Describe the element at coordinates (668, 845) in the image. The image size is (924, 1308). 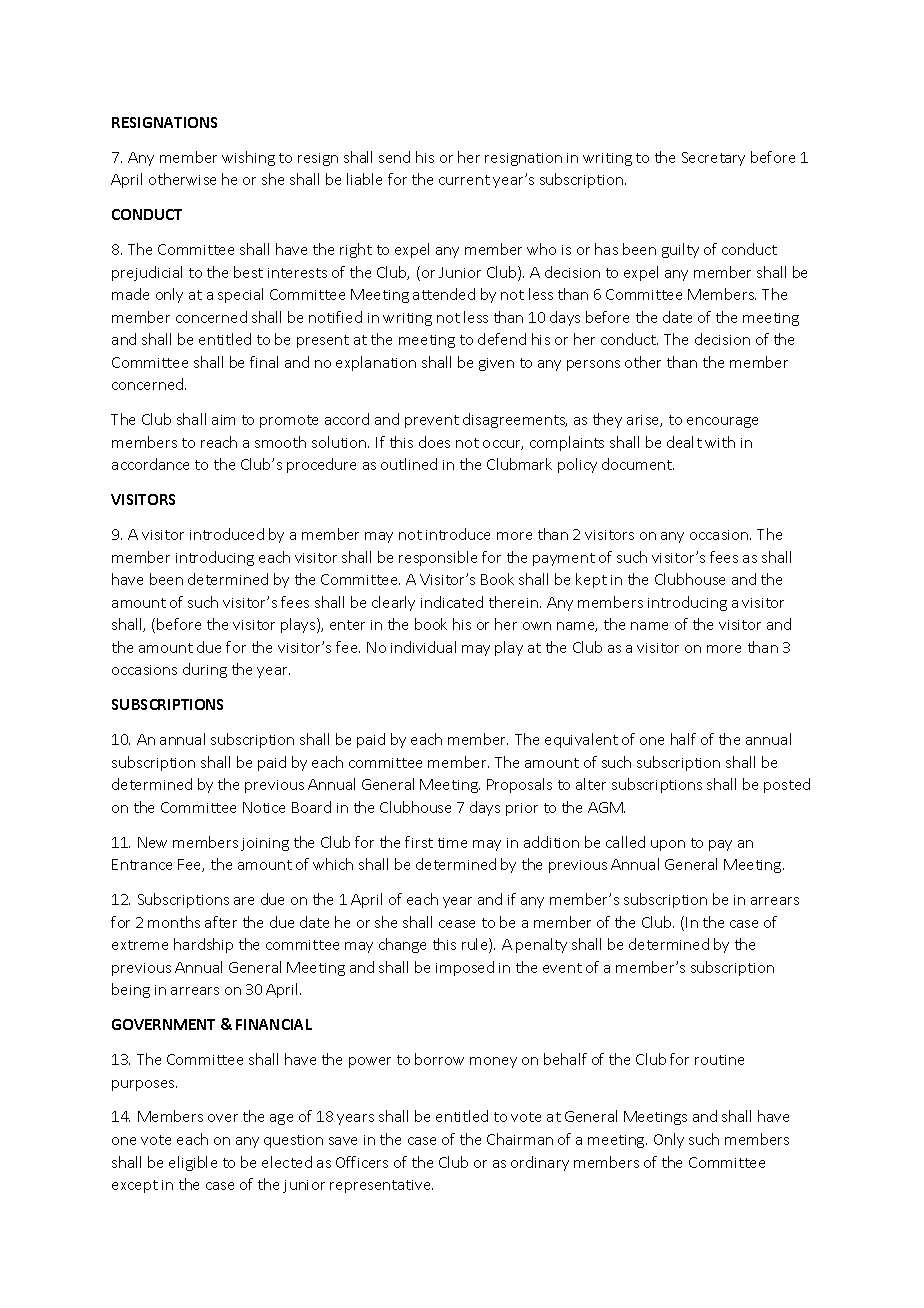
I see `upon` at that location.
